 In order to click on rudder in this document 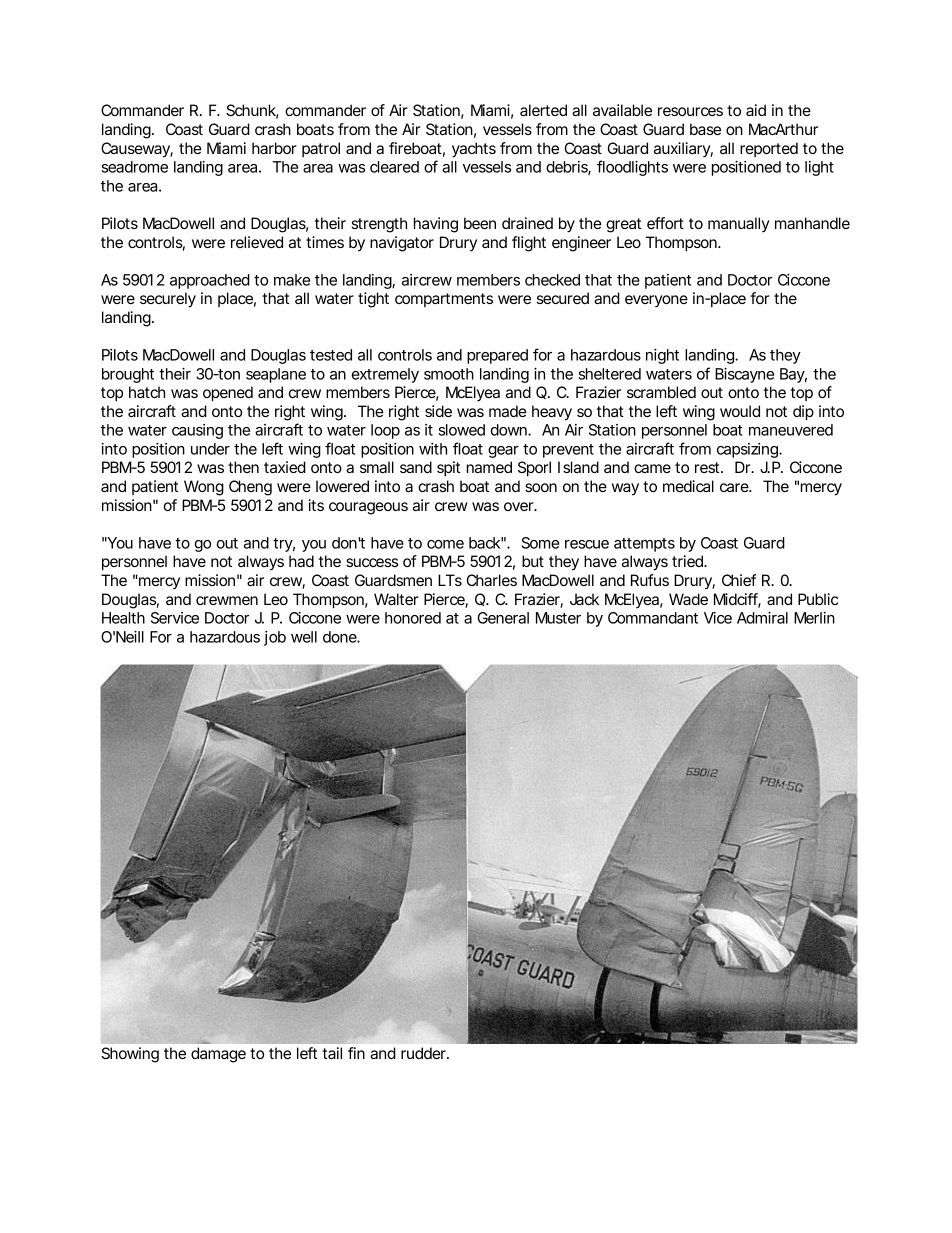, I will do `click(425, 1053)`.
